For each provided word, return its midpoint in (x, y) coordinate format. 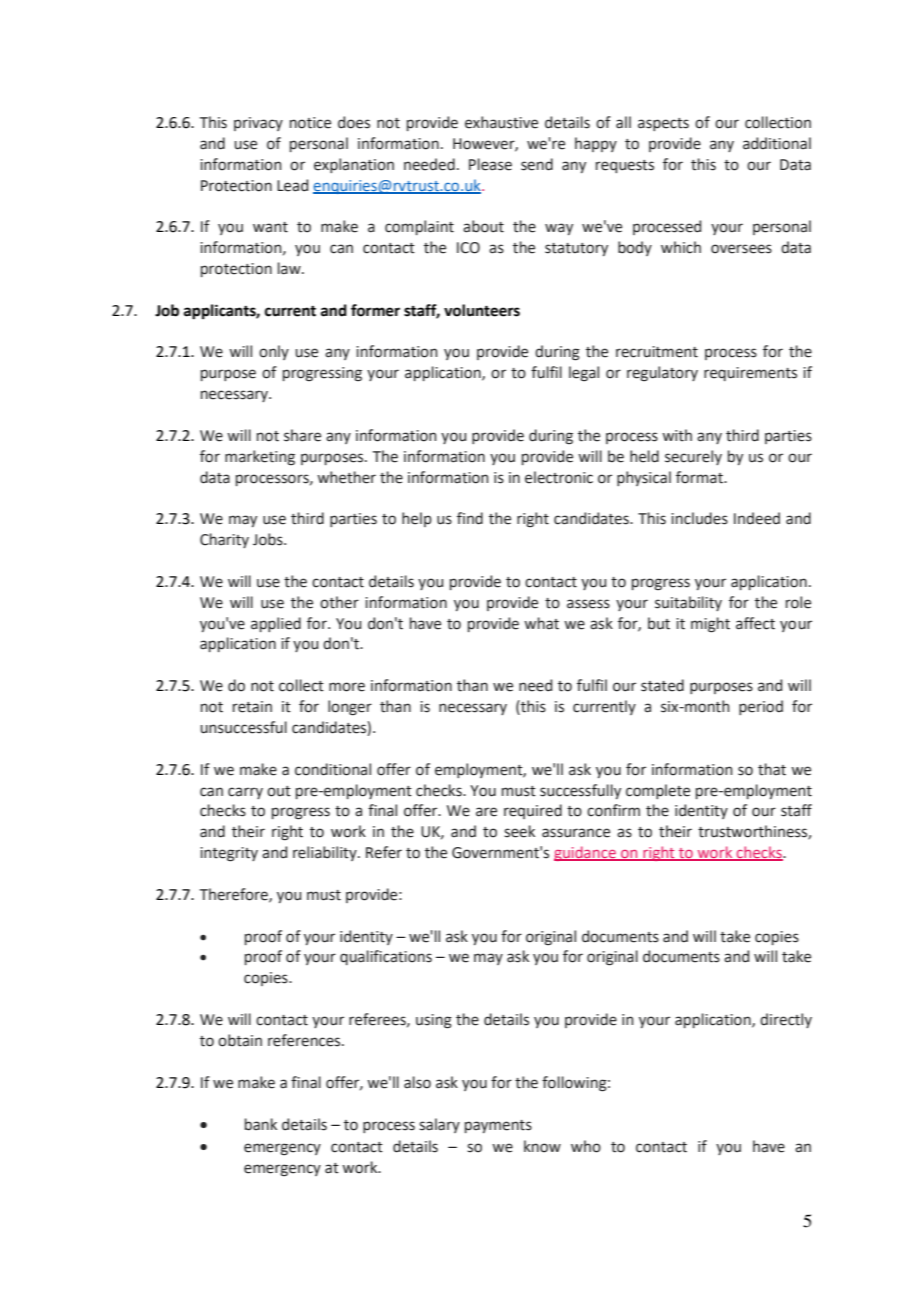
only (274, 352)
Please (490, 164)
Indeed (757, 518)
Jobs (269, 539)
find (470, 518)
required (533, 811)
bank (261, 1124)
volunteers (482, 310)
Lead (292, 185)
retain (252, 707)
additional (777, 143)
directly (786, 1020)
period (761, 707)
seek (519, 831)
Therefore (235, 895)
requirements (750, 374)
